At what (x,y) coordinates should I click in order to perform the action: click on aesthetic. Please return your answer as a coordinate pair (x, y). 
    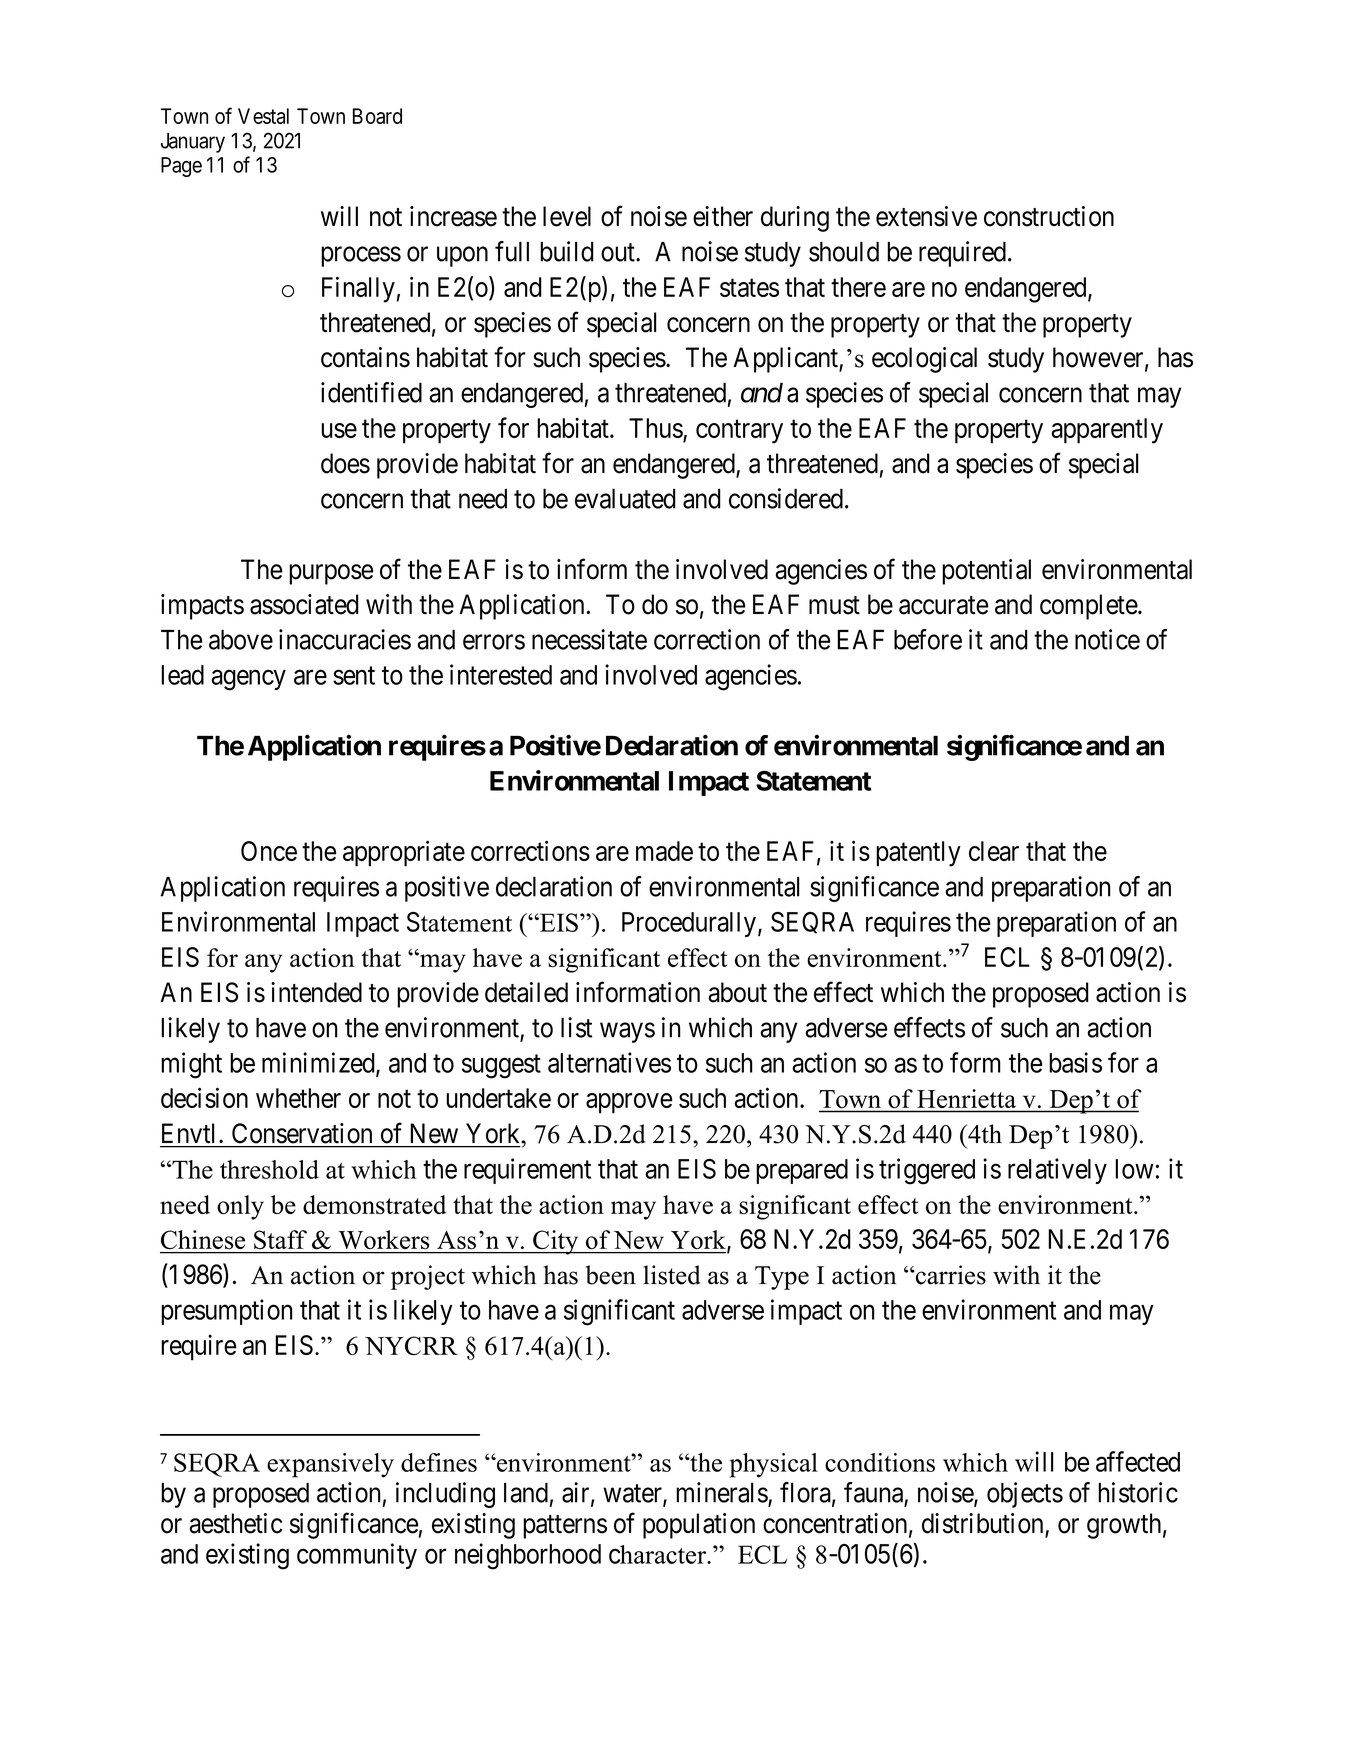
    Looking at the image, I should click on (236, 1523).
